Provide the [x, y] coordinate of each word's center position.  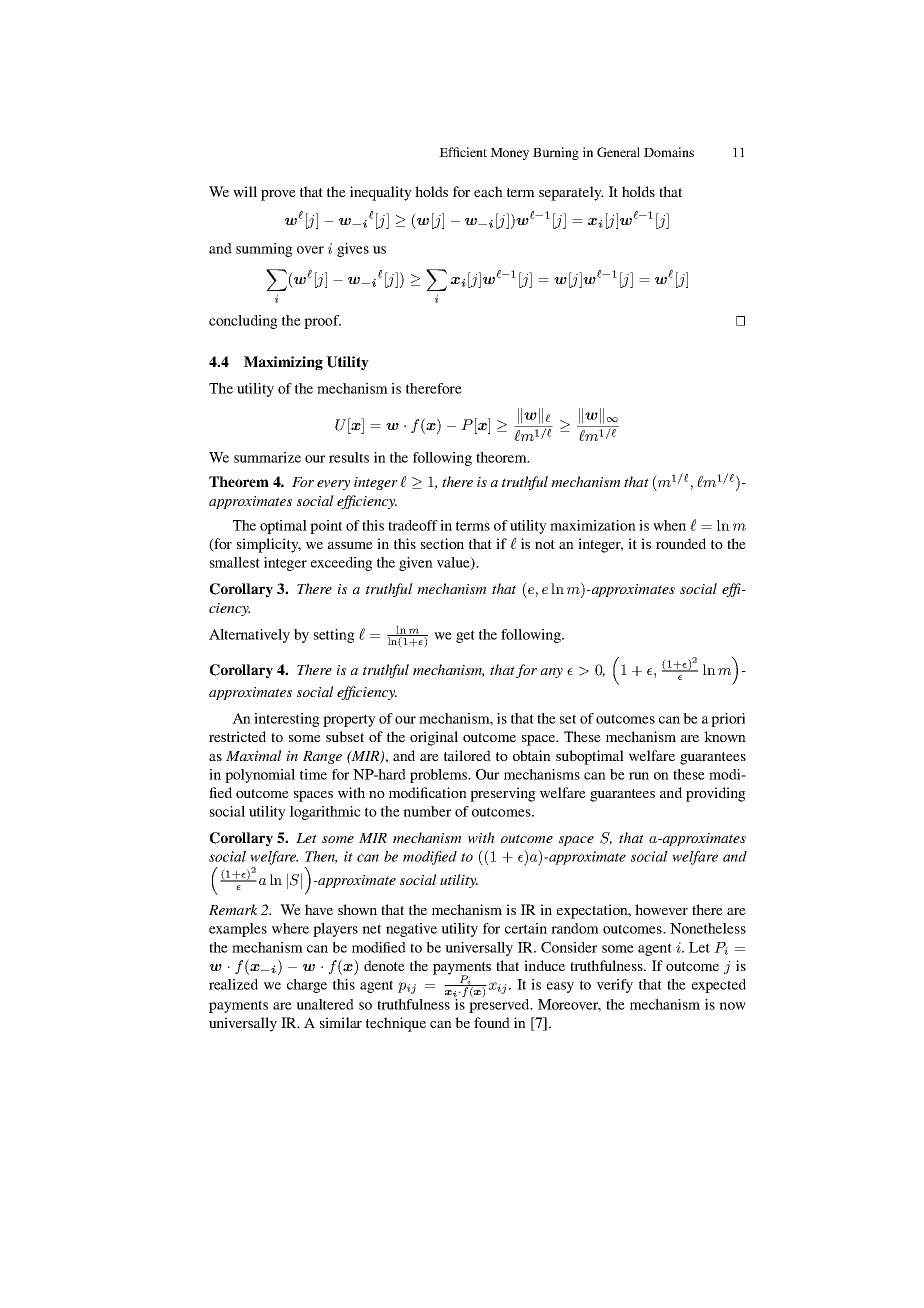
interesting [287, 720]
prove [278, 195]
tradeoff [413, 525]
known [725, 736]
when [669, 525]
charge [307, 986]
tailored [467, 755]
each [488, 191]
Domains [669, 152]
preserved [500, 1005]
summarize [267, 457]
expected [719, 986]
